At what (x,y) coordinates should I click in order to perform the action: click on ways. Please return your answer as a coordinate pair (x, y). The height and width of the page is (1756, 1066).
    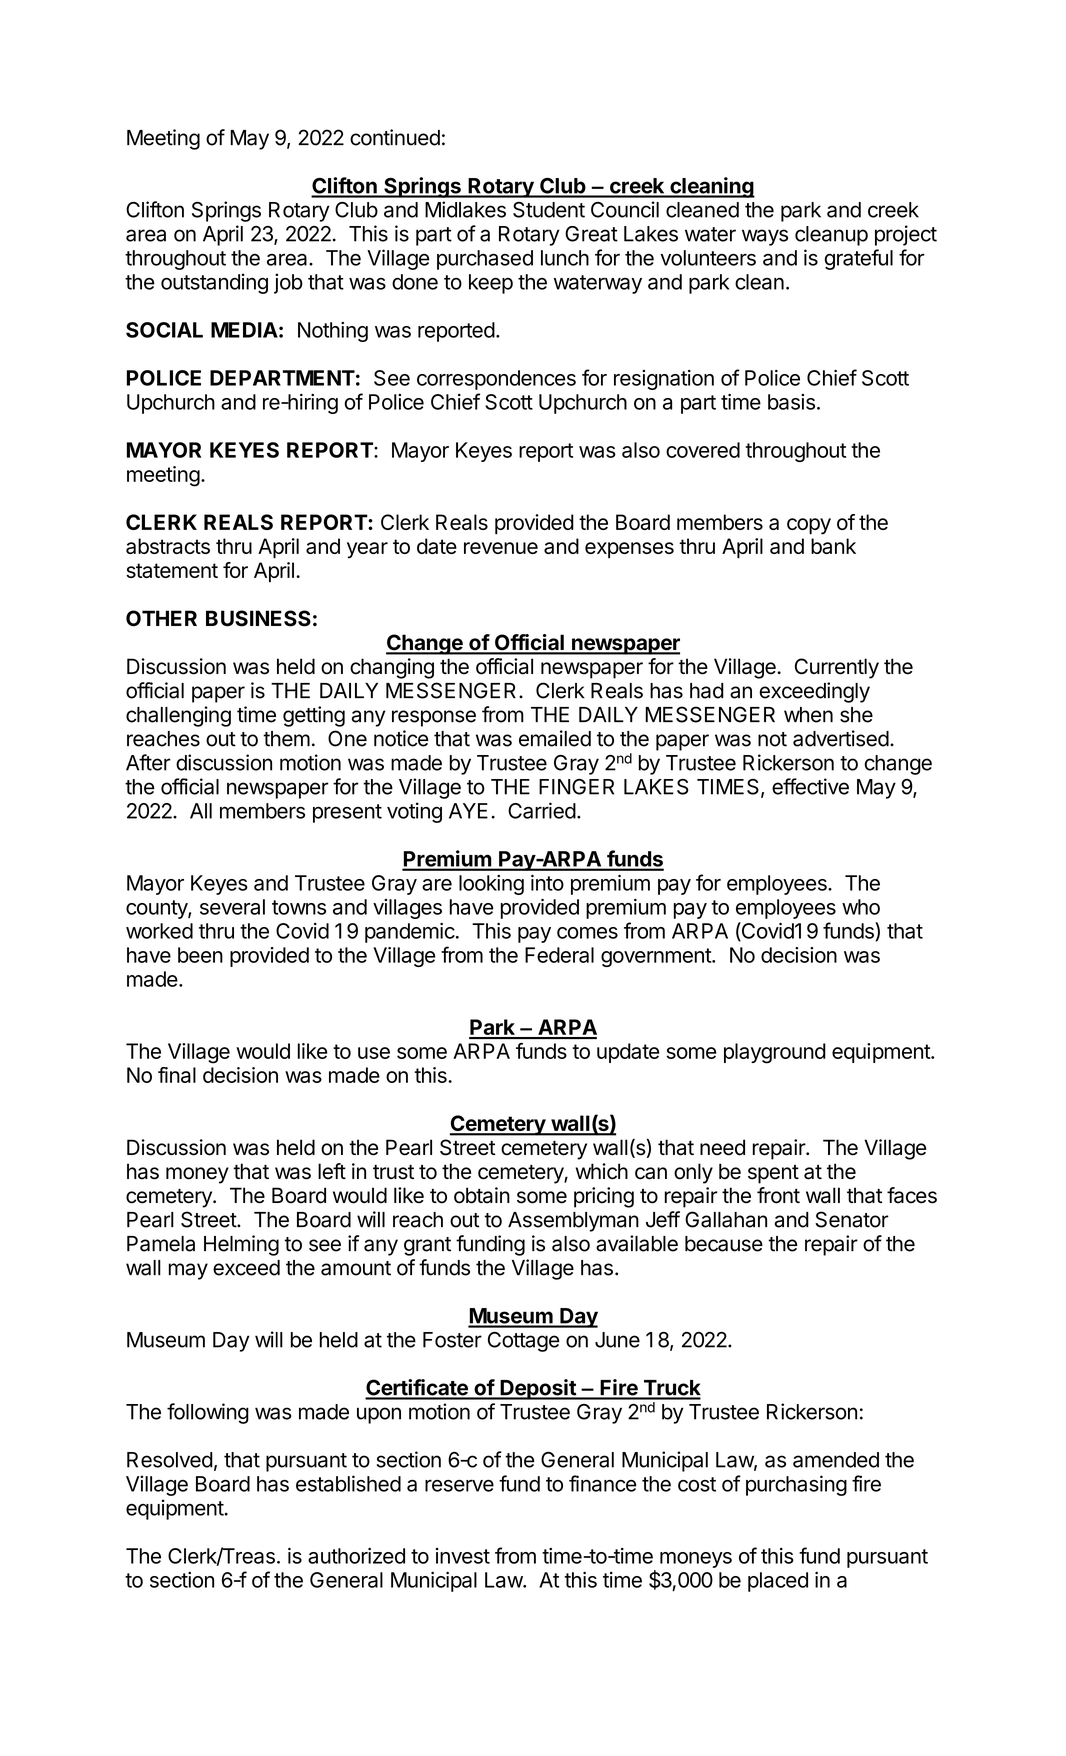
    Looking at the image, I should click on (765, 237).
